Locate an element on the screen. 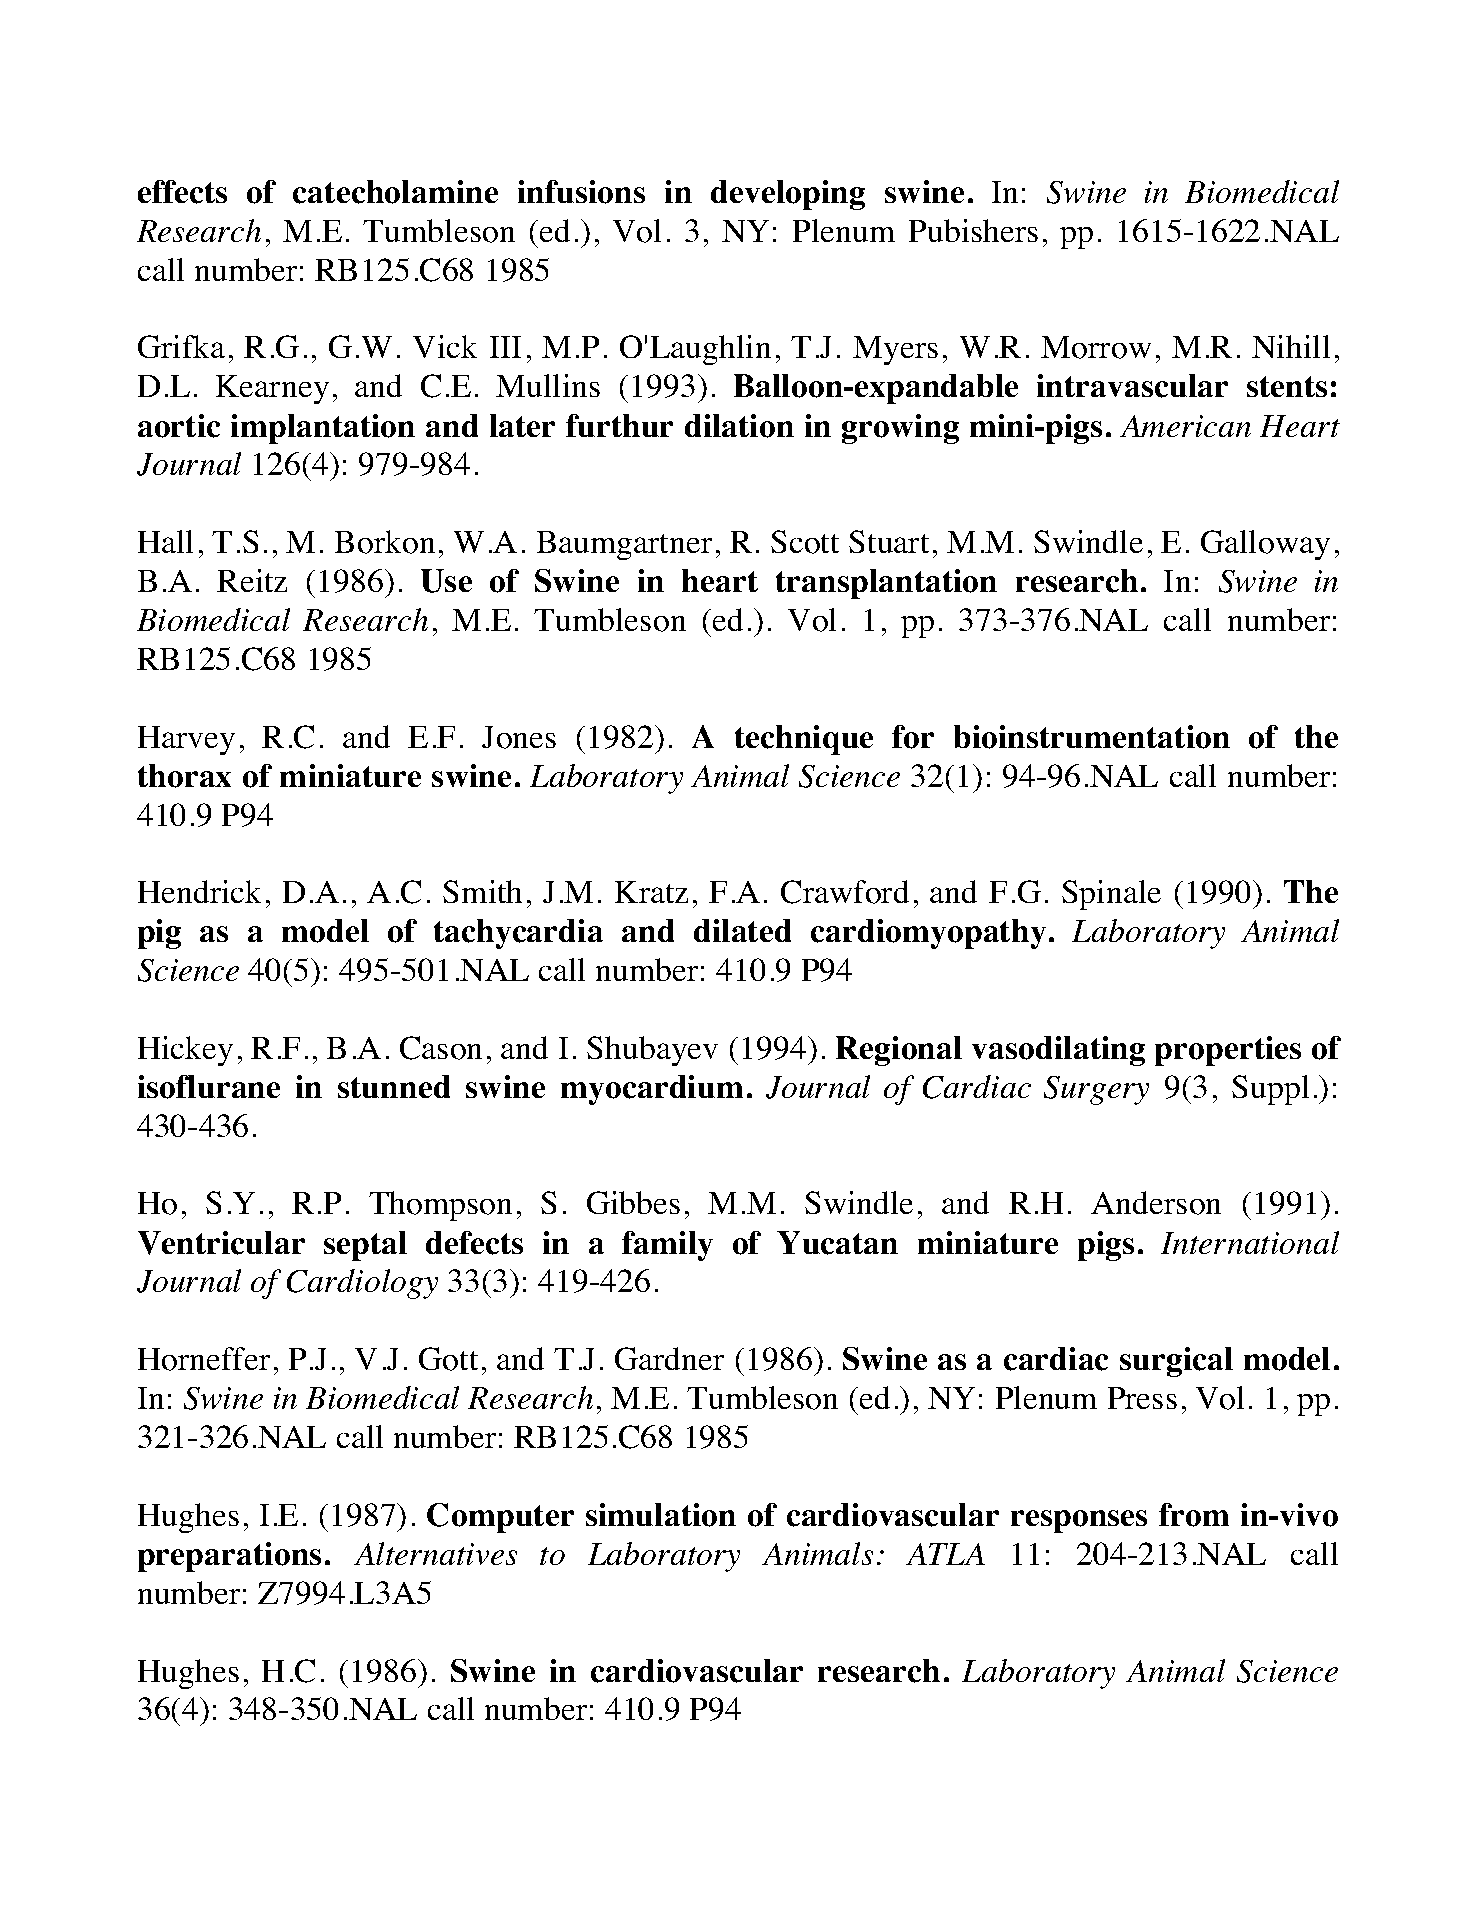 This screenshot has height=1911, width=1476. septal is located at coordinates (365, 1246).
